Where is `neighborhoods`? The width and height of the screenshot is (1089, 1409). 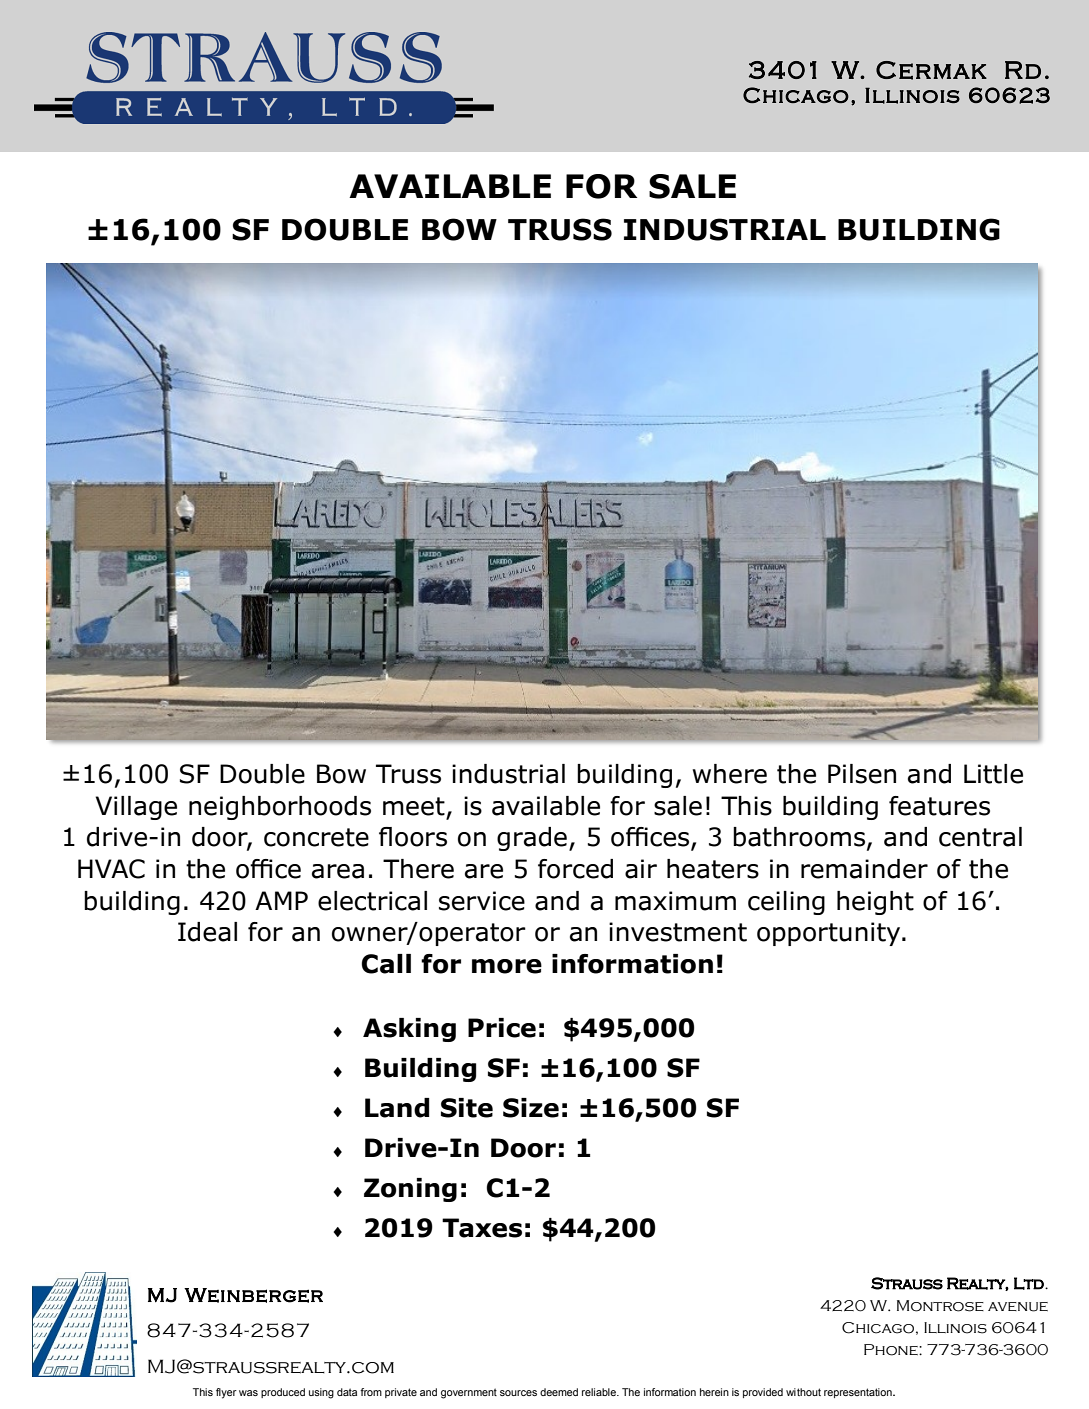 neighborhoods is located at coordinates (280, 808).
